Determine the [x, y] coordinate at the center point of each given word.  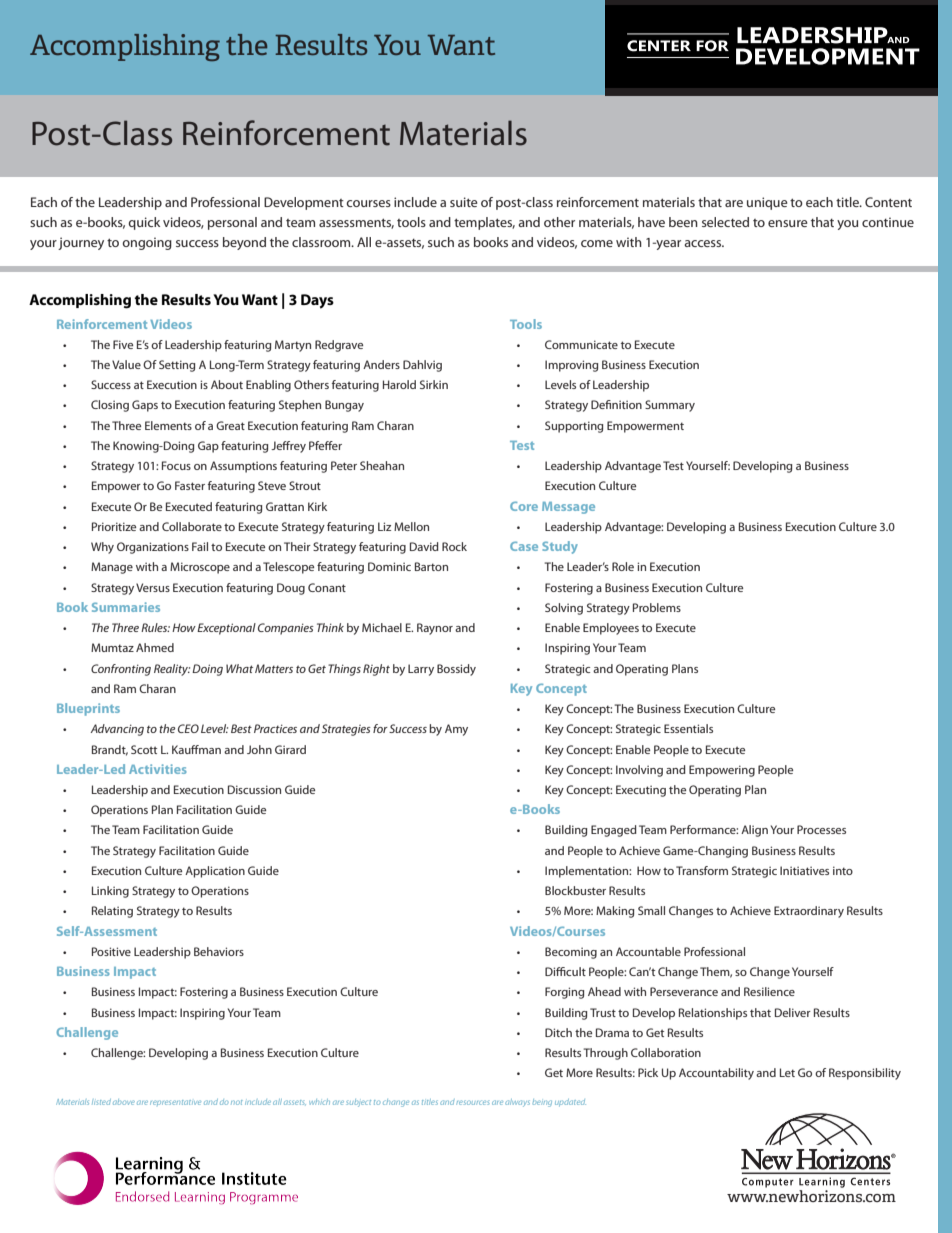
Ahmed [155, 647]
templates [484, 223]
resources [473, 1102]
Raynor [435, 629]
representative [175, 1103]
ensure [788, 223]
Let [787, 1072]
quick [144, 223]
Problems [657, 607]
